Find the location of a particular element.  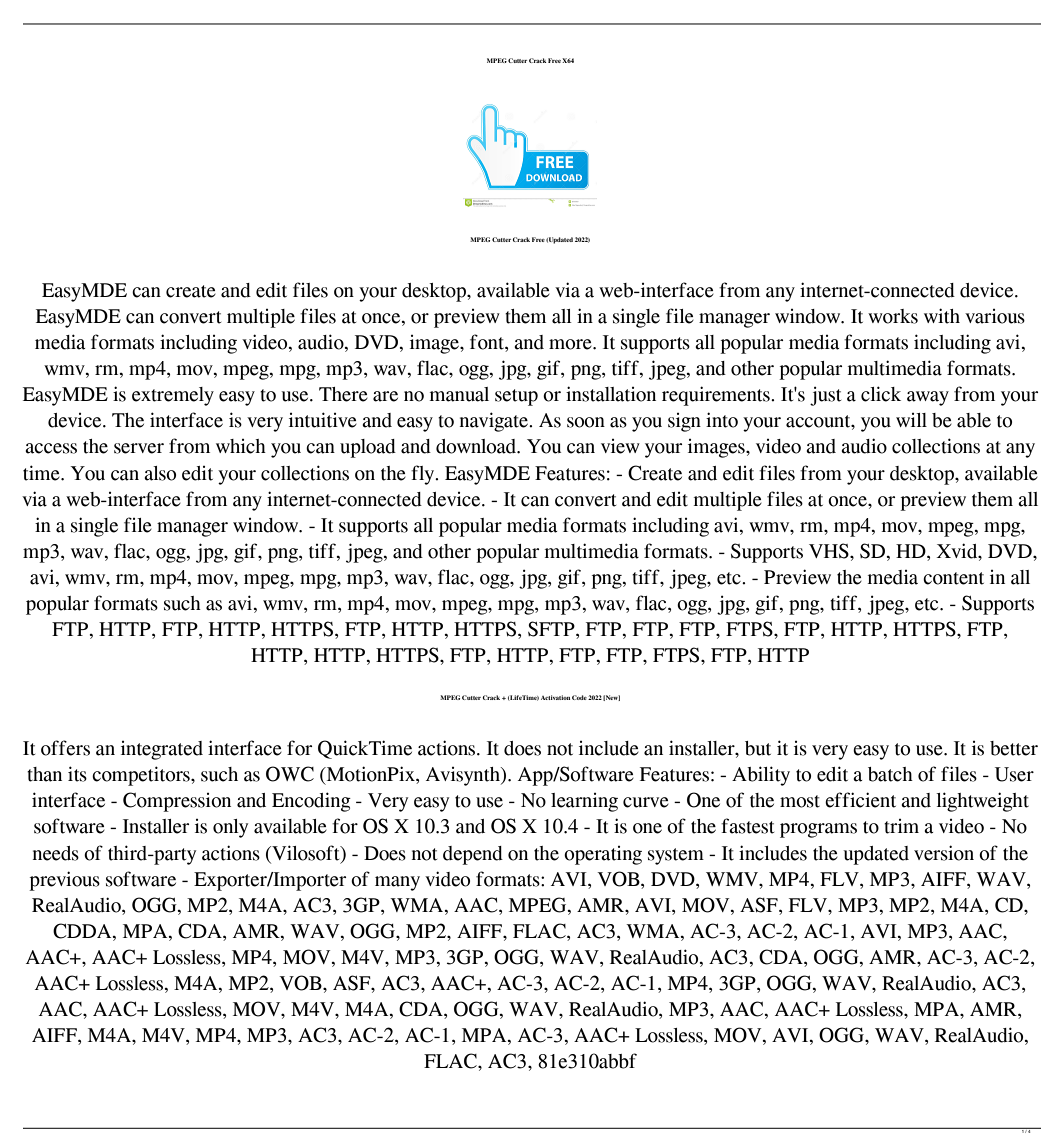

competitors is located at coordinates (142, 776).
